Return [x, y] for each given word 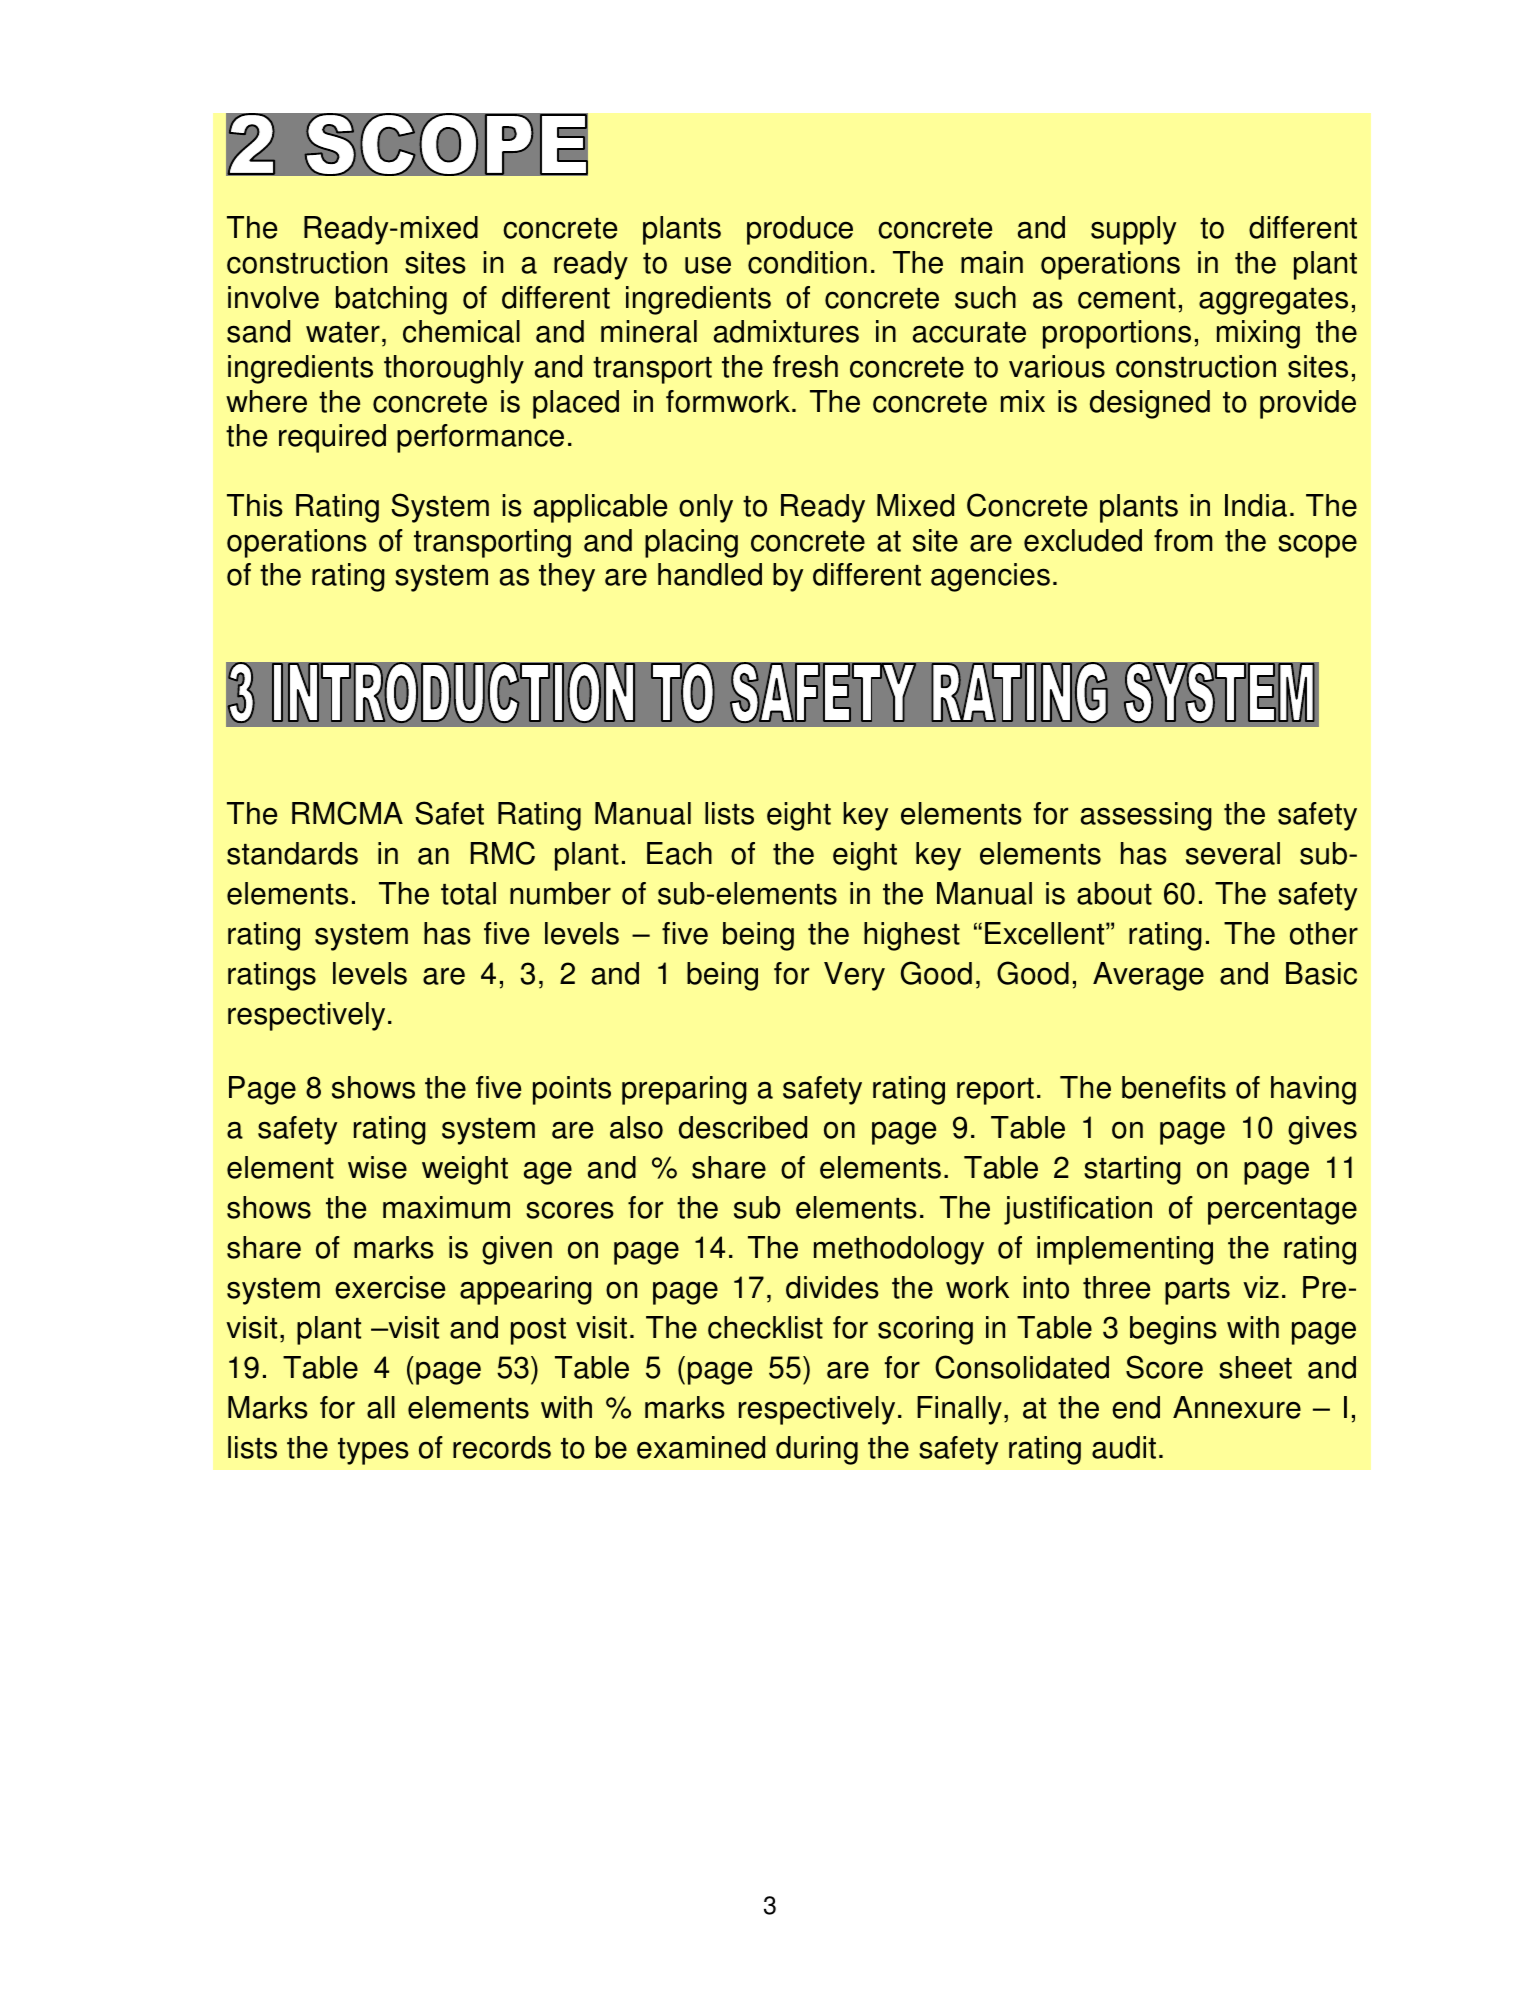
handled [710, 574]
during [817, 1450]
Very [854, 976]
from [1183, 540]
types [373, 1451]
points [572, 1090]
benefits [1174, 1087]
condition [807, 262]
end [1136, 1407]
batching [391, 300]
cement [1127, 298]
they [567, 577]
